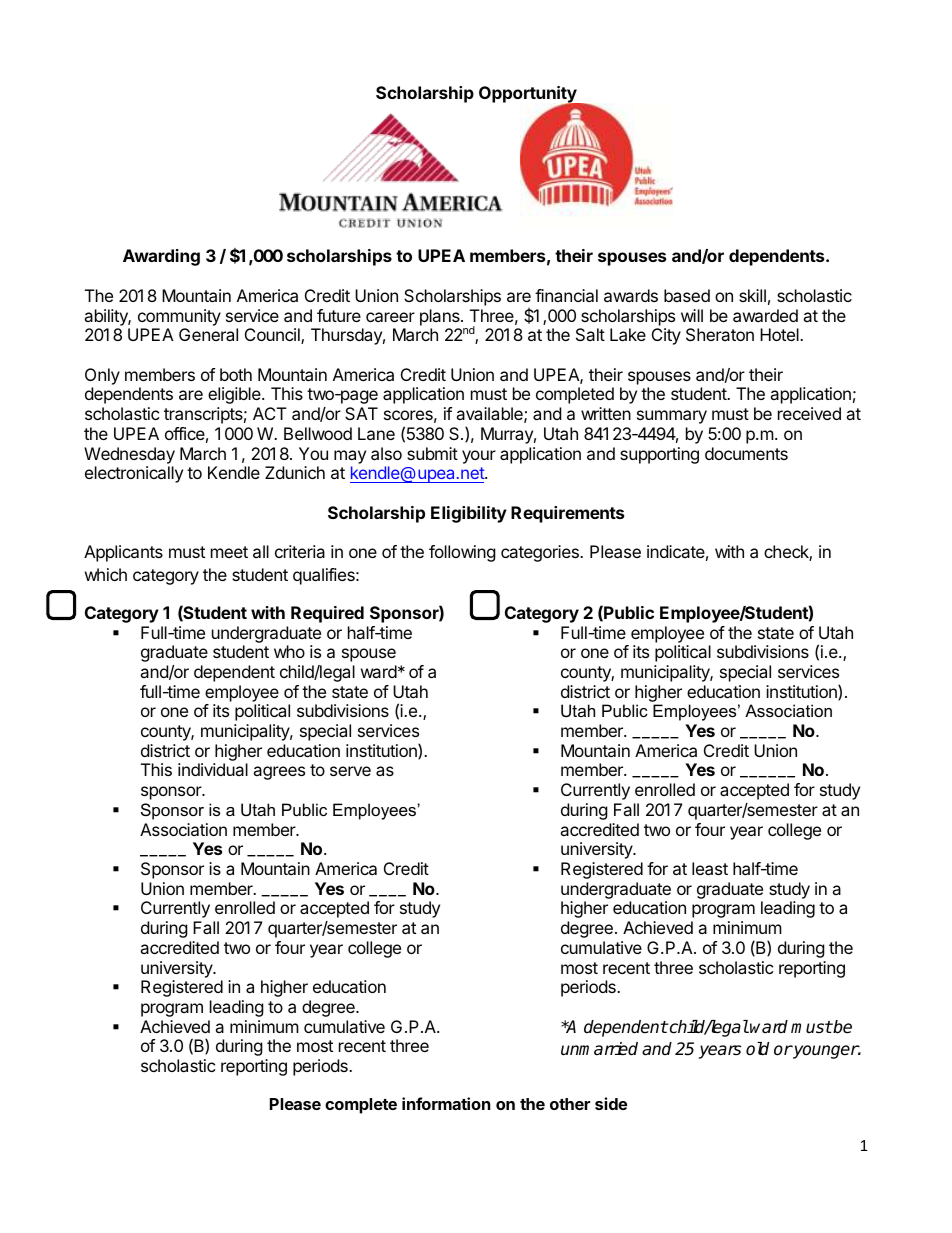 The height and width of the document is (1233, 952). I want to click on other, so click(570, 1104).
